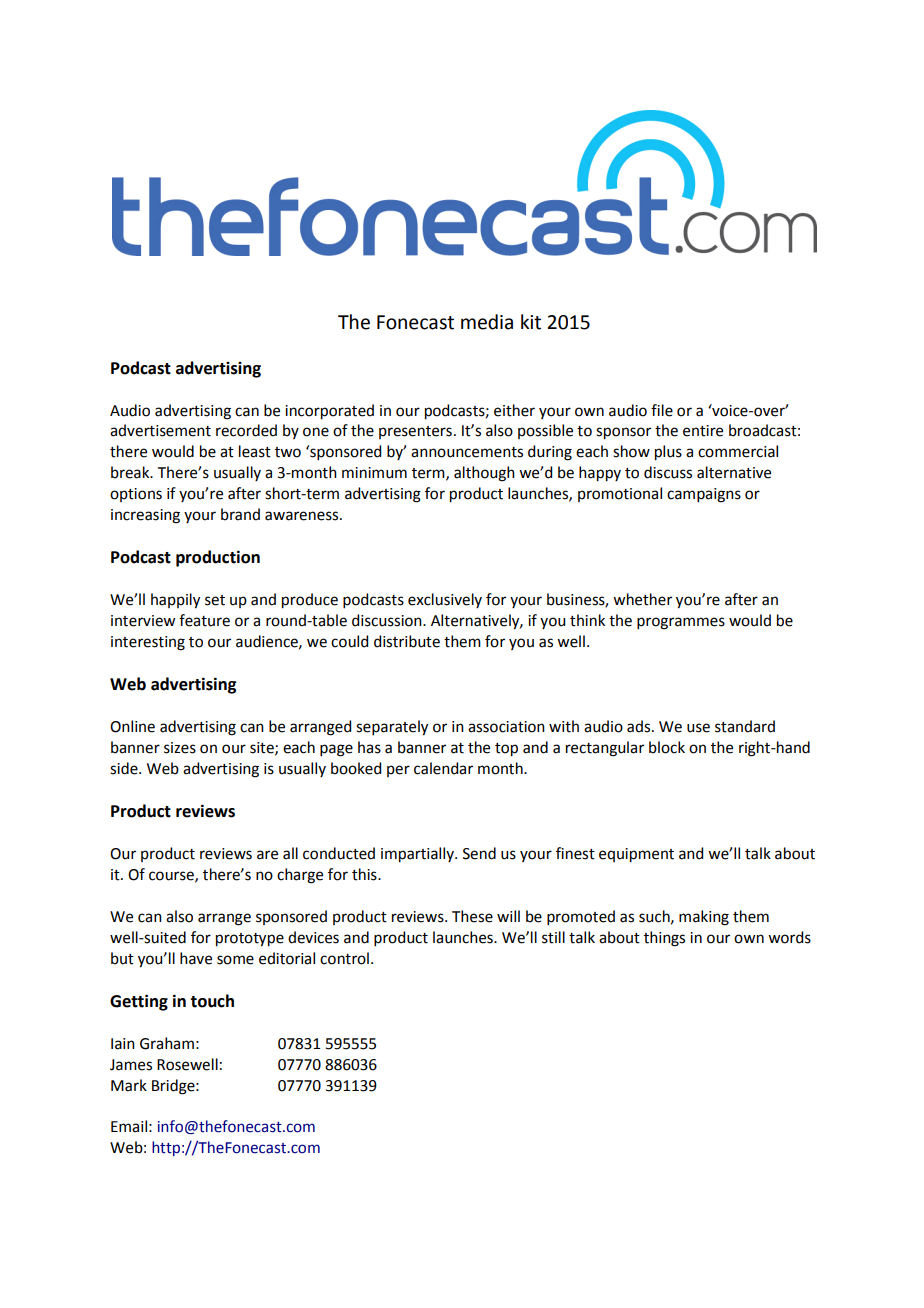  What do you see at coordinates (250, 940) in the image?
I see `prototype` at bounding box center [250, 940].
